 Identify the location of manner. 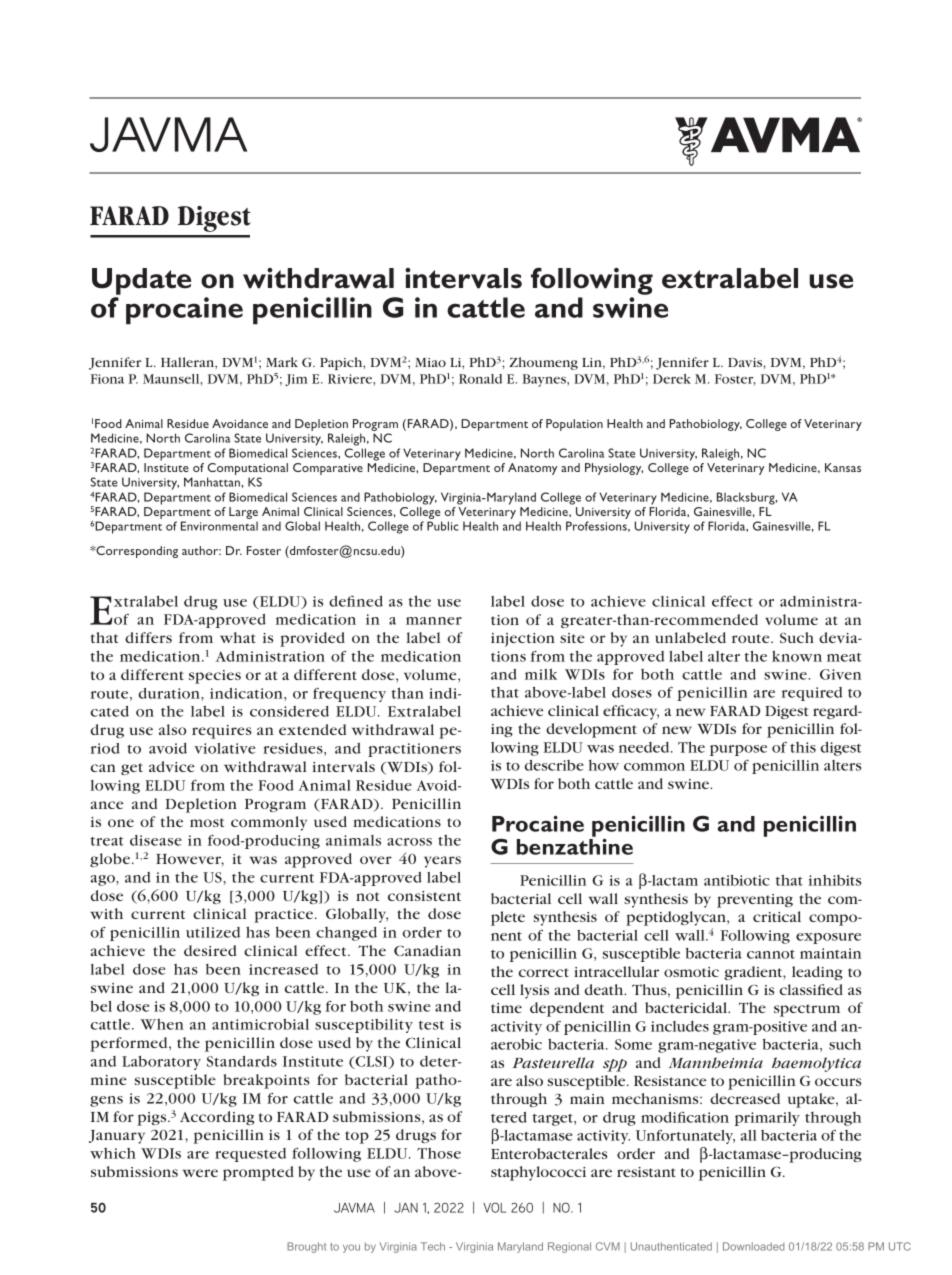
(434, 621).
